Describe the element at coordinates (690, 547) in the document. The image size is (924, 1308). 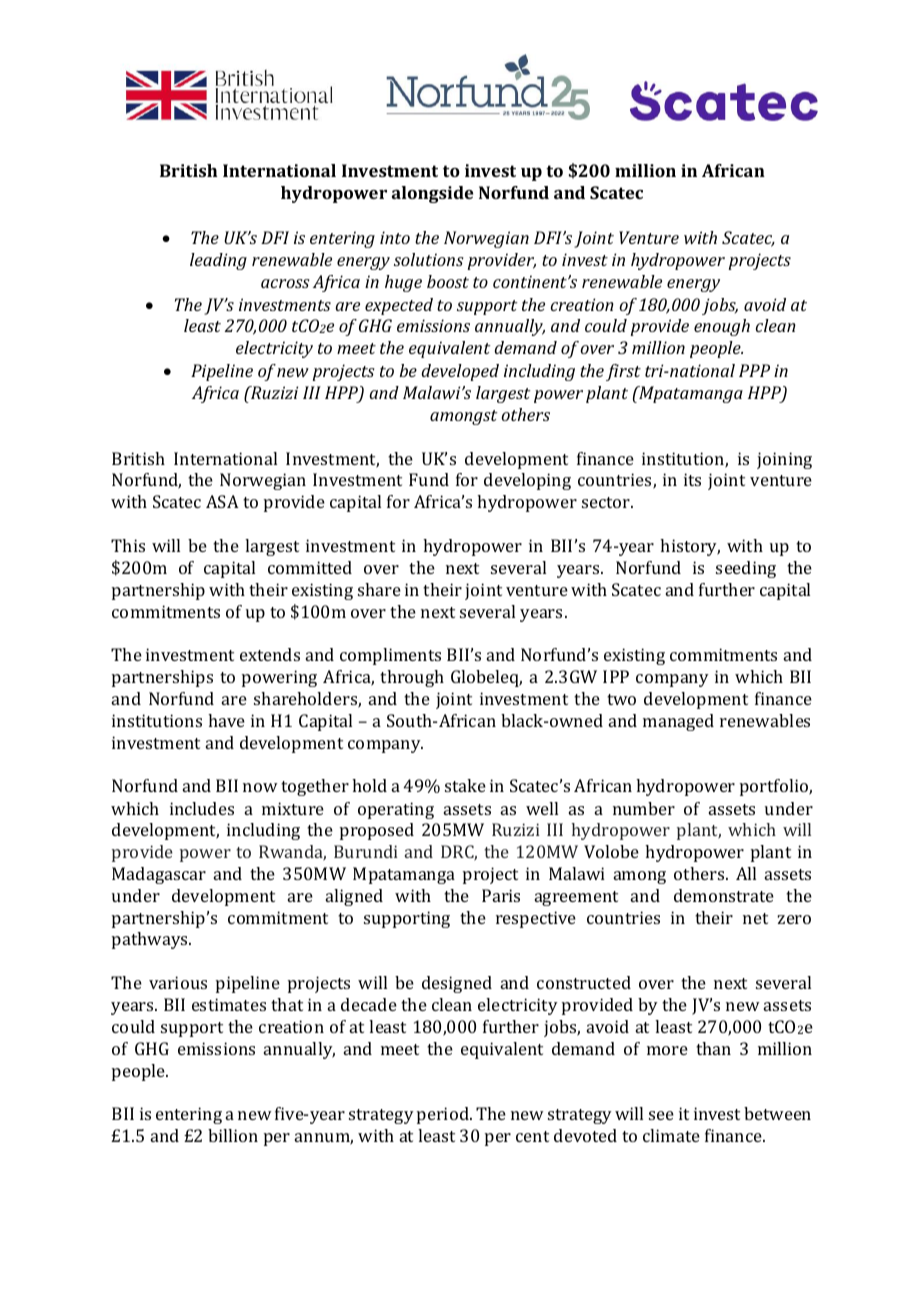
I see `history` at that location.
